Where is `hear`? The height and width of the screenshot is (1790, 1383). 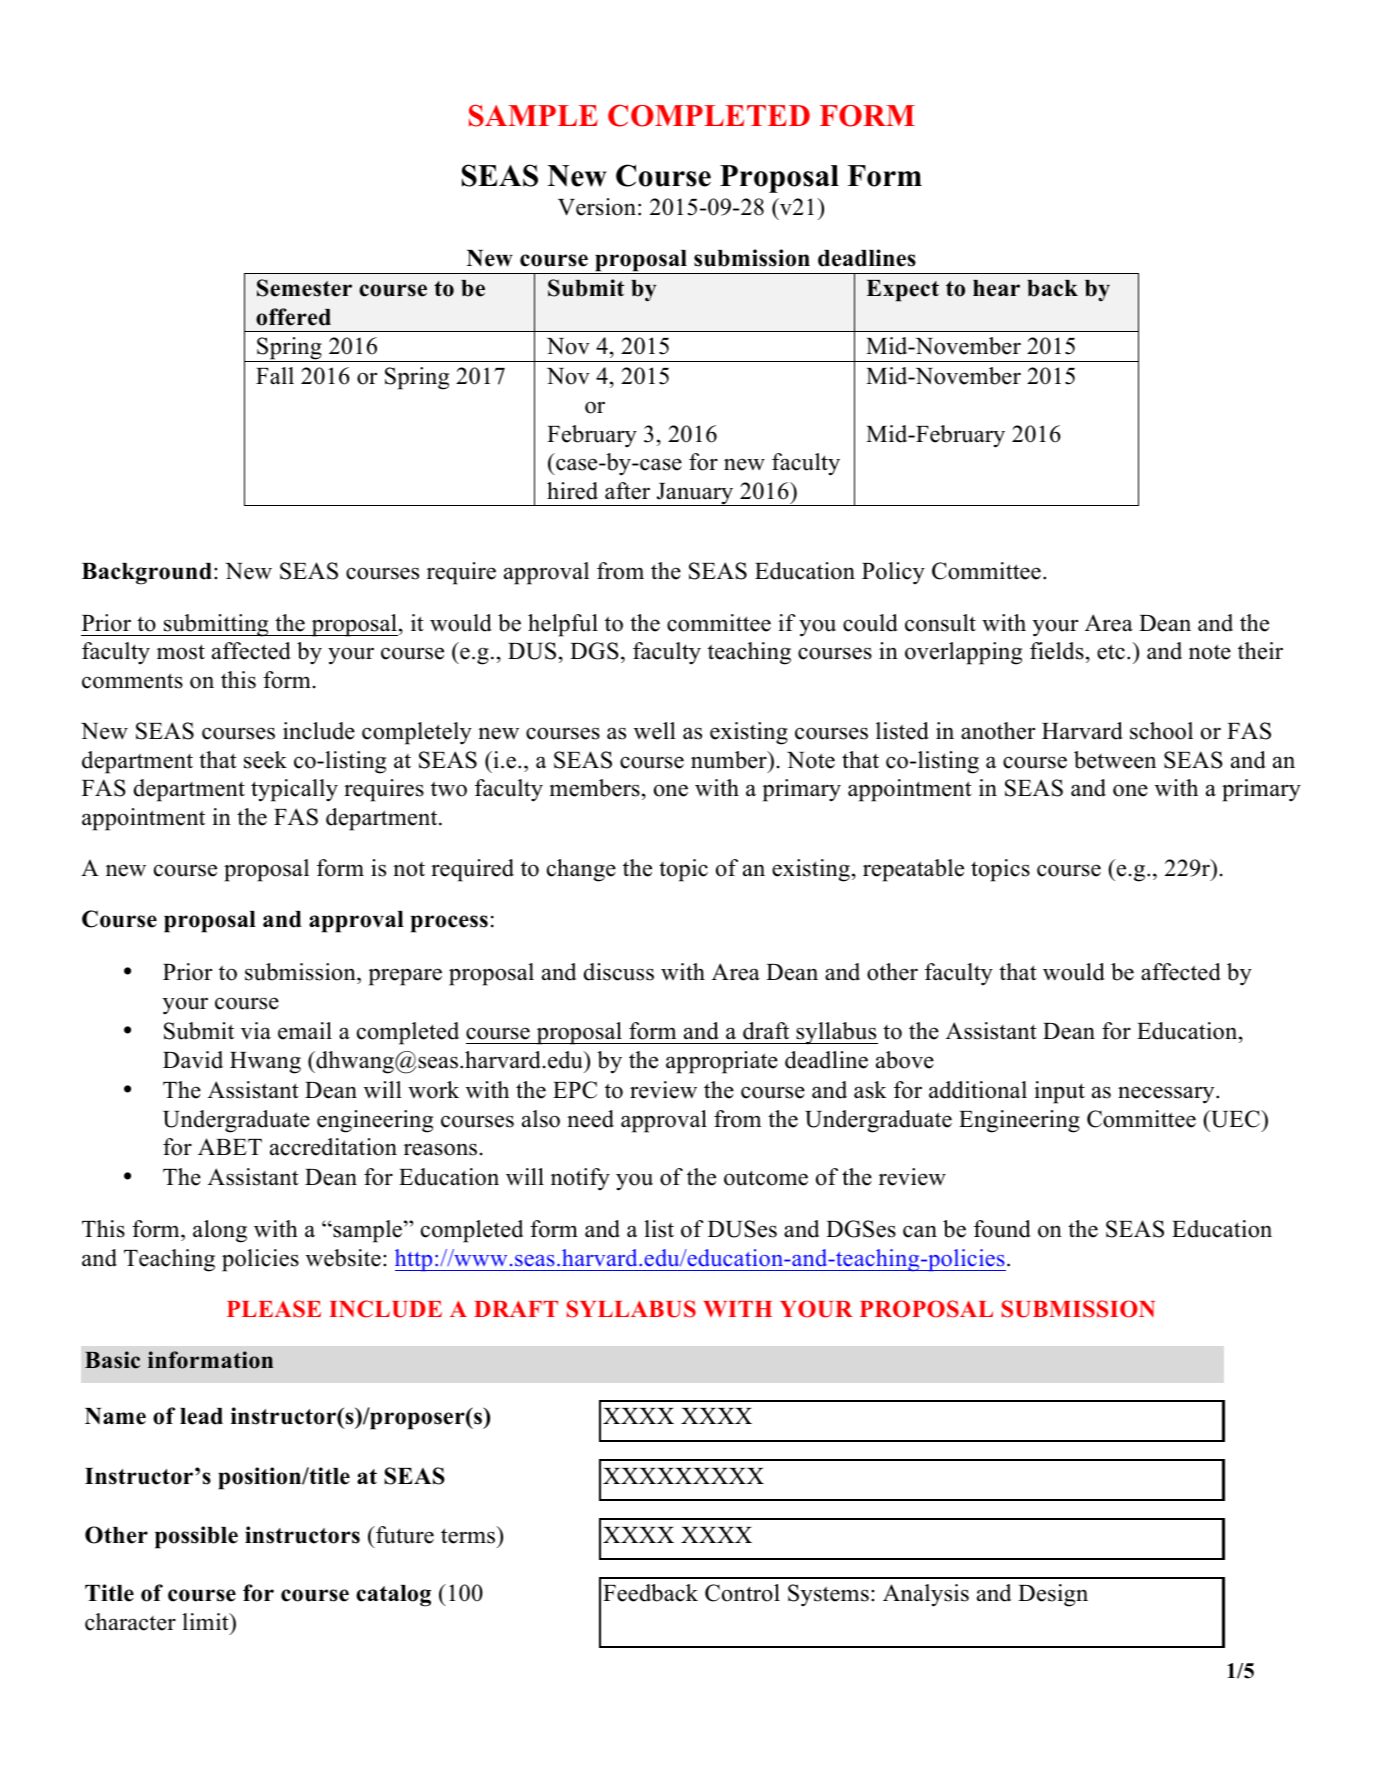
hear is located at coordinates (996, 288).
